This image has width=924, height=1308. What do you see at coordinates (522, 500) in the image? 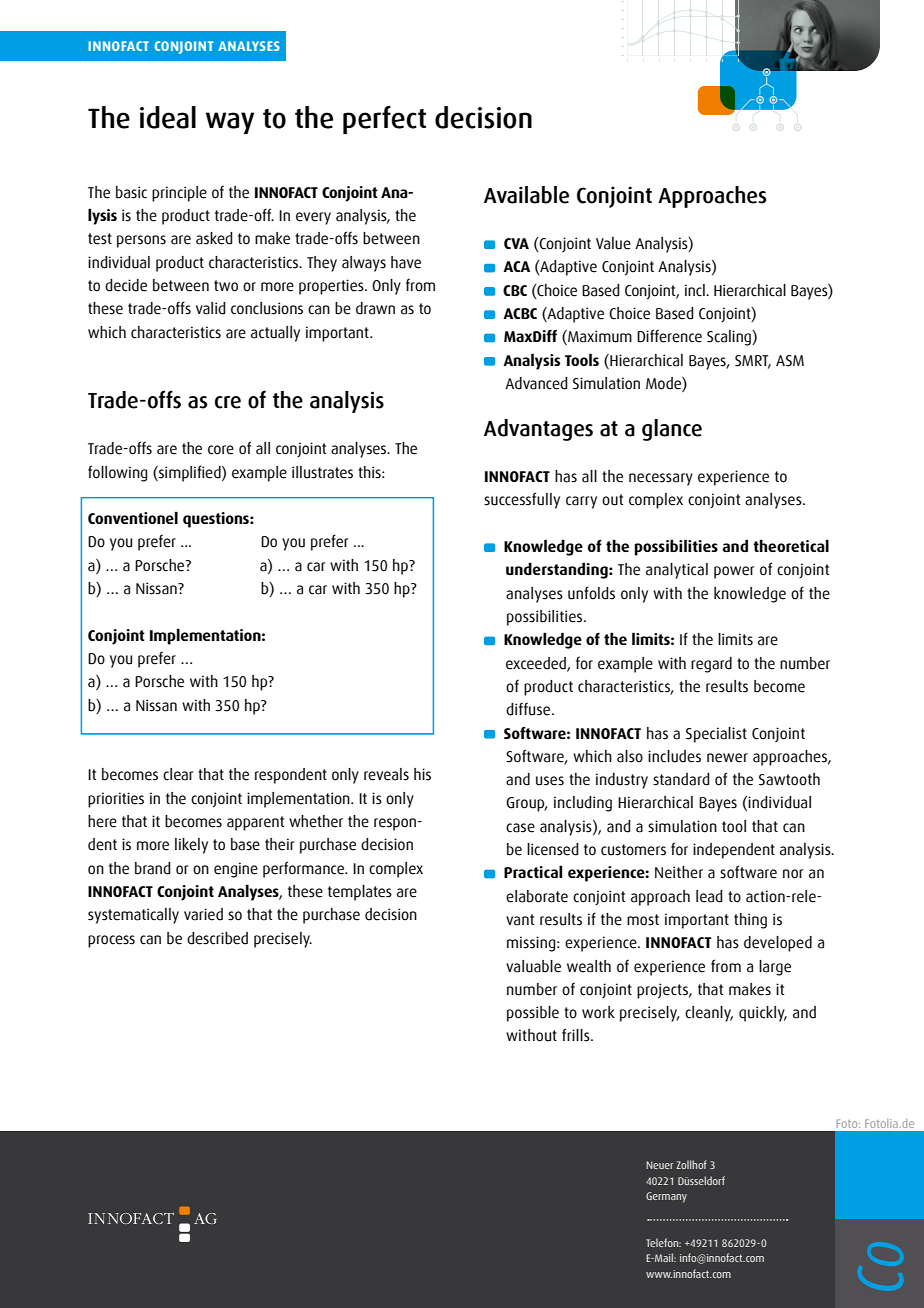
I see `successfully` at bounding box center [522, 500].
